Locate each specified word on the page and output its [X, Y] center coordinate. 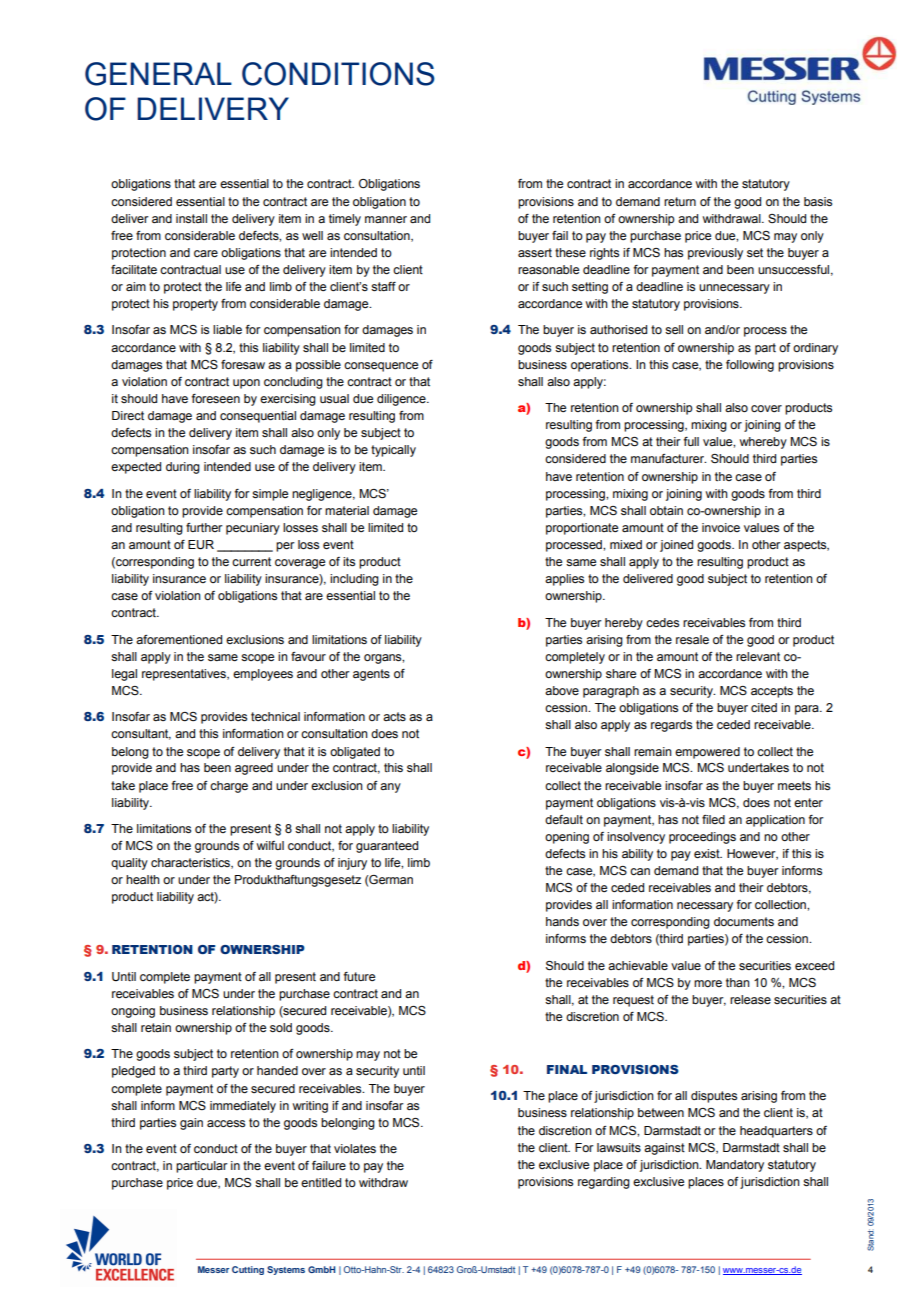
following [750, 366]
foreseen [215, 398]
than [738, 982]
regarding [604, 1183]
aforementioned [179, 639]
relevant [758, 656]
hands [562, 921]
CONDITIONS [338, 74]
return [680, 201]
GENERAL [158, 74]
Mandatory [735, 1166]
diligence [402, 400]
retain [156, 1027]
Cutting [248, 1270]
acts [394, 716]
